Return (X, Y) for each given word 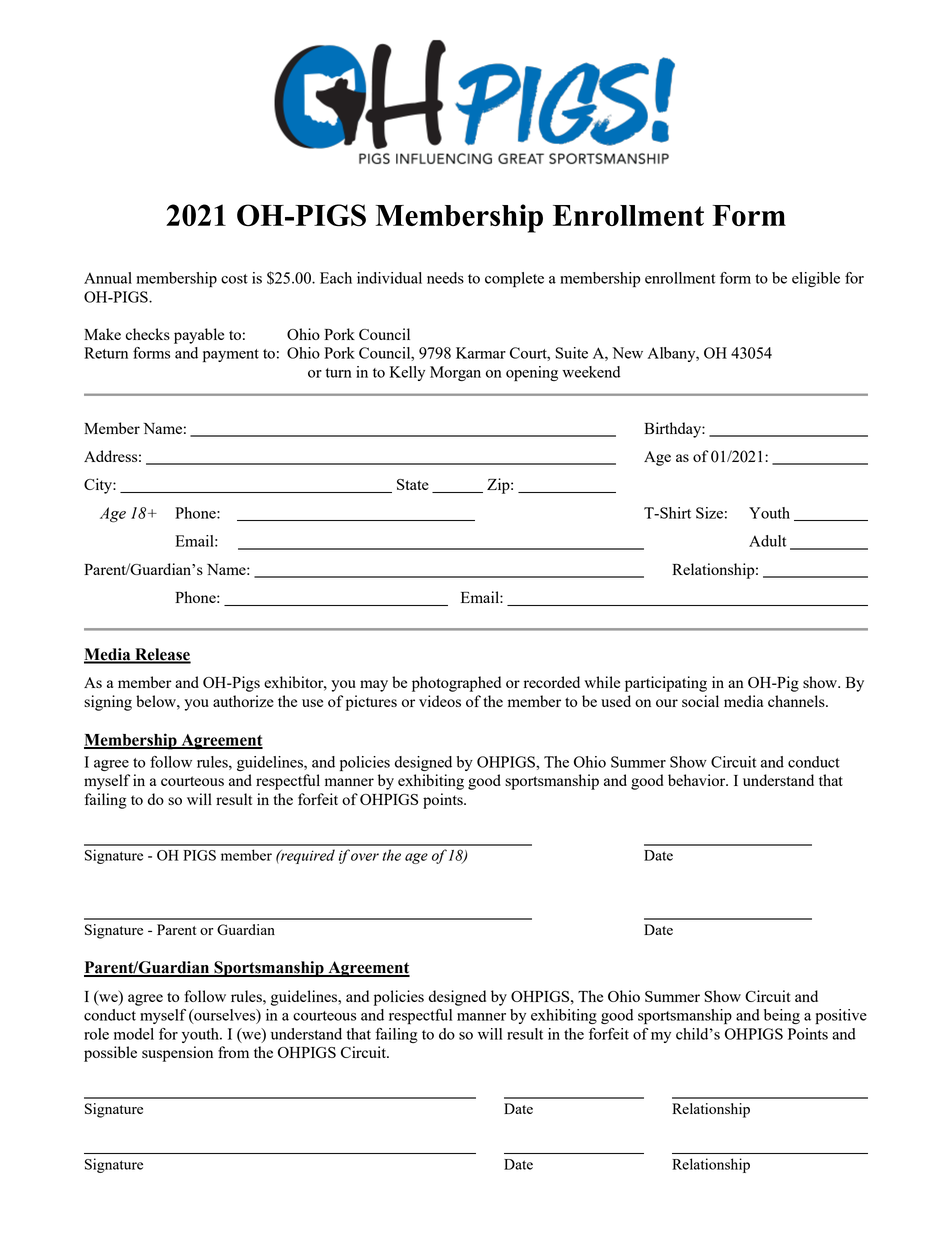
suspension (177, 1054)
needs (445, 278)
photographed (456, 684)
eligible (816, 279)
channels (797, 701)
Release (162, 655)
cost (234, 279)
